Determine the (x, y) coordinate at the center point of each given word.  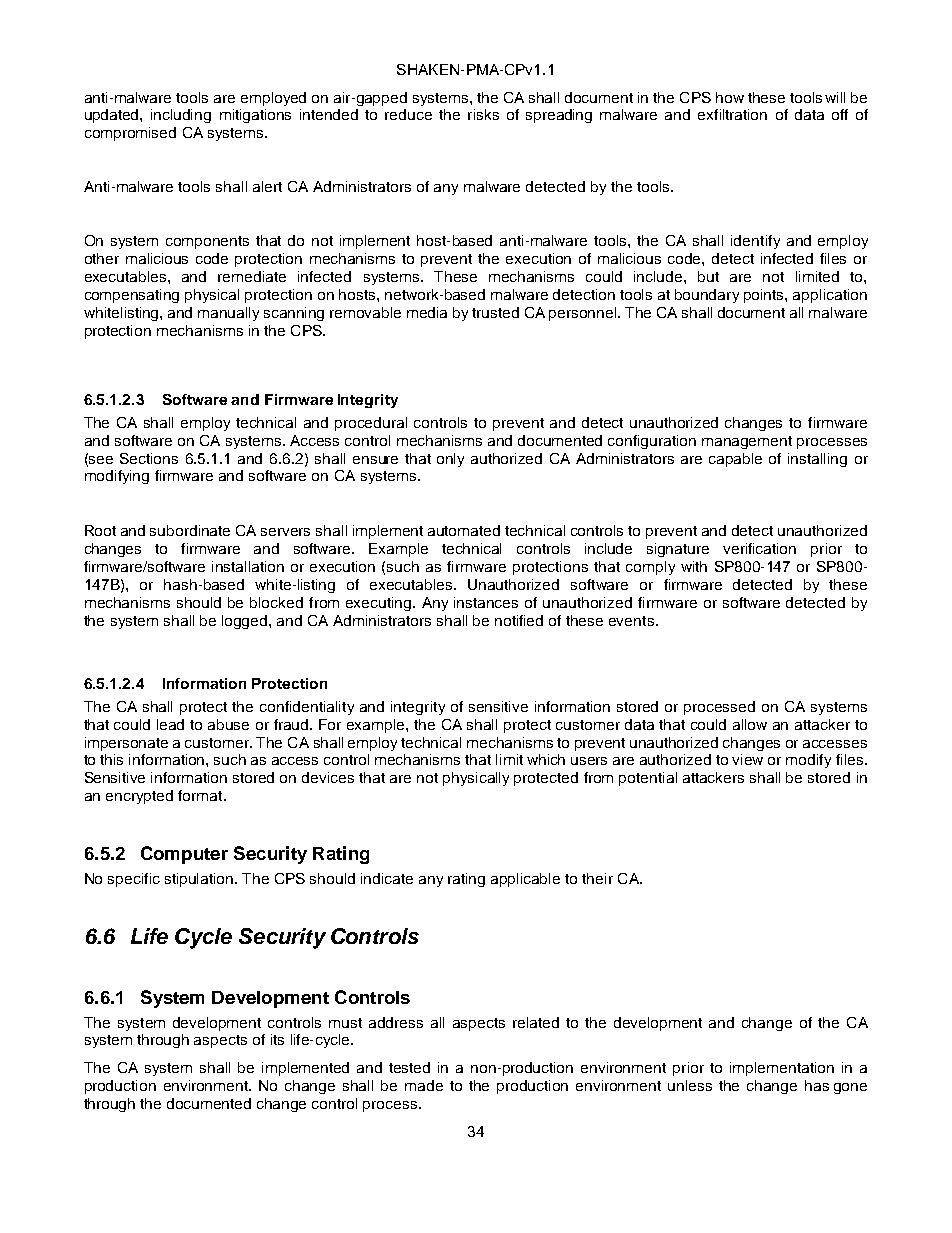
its (277, 1039)
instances (486, 602)
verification (759, 548)
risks (483, 114)
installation (248, 566)
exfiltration (732, 114)
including (181, 116)
